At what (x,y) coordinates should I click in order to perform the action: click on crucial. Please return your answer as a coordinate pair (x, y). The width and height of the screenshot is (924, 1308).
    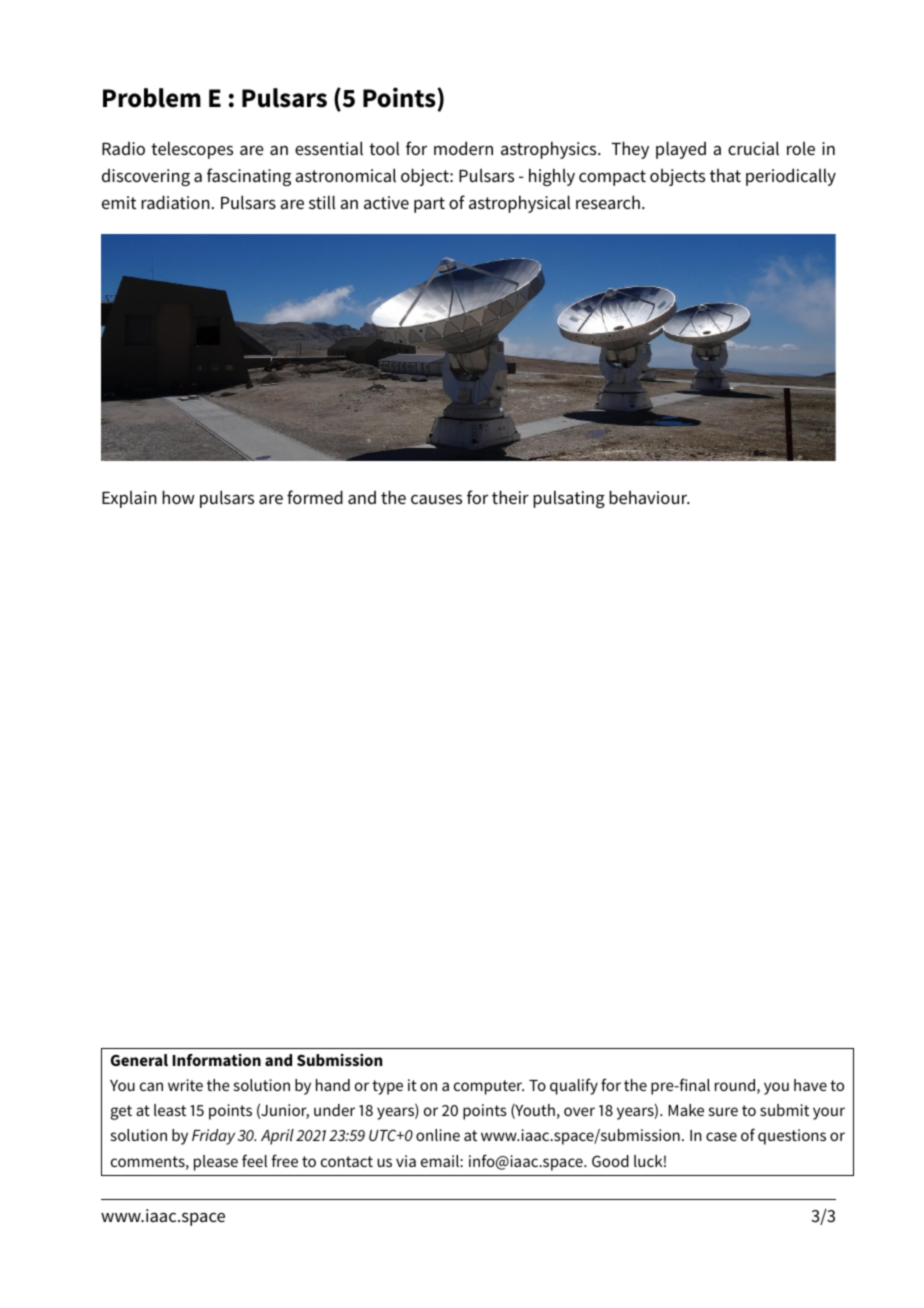
    Looking at the image, I should click on (753, 148).
